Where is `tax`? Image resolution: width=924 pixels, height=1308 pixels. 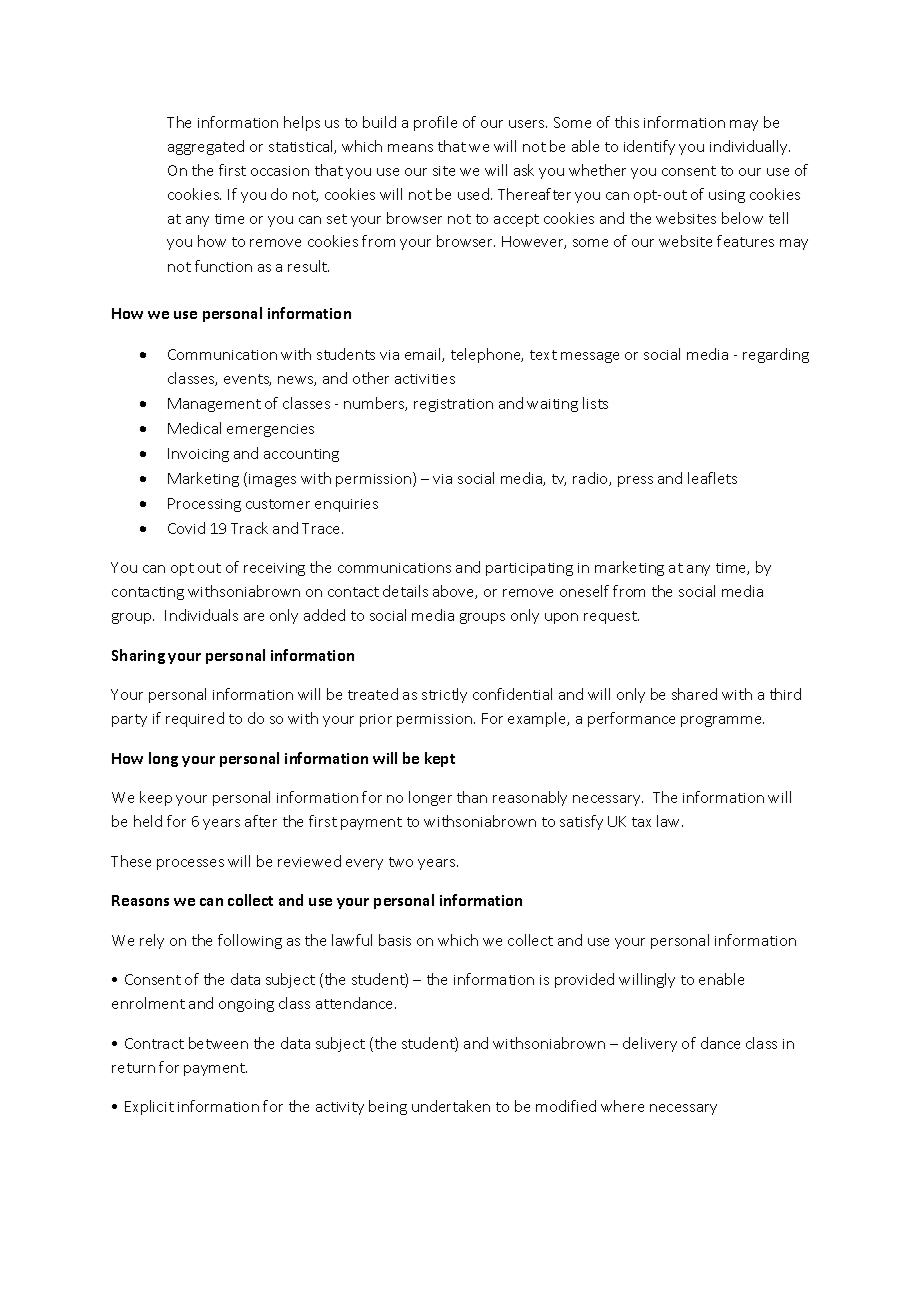
tax is located at coordinates (641, 822).
